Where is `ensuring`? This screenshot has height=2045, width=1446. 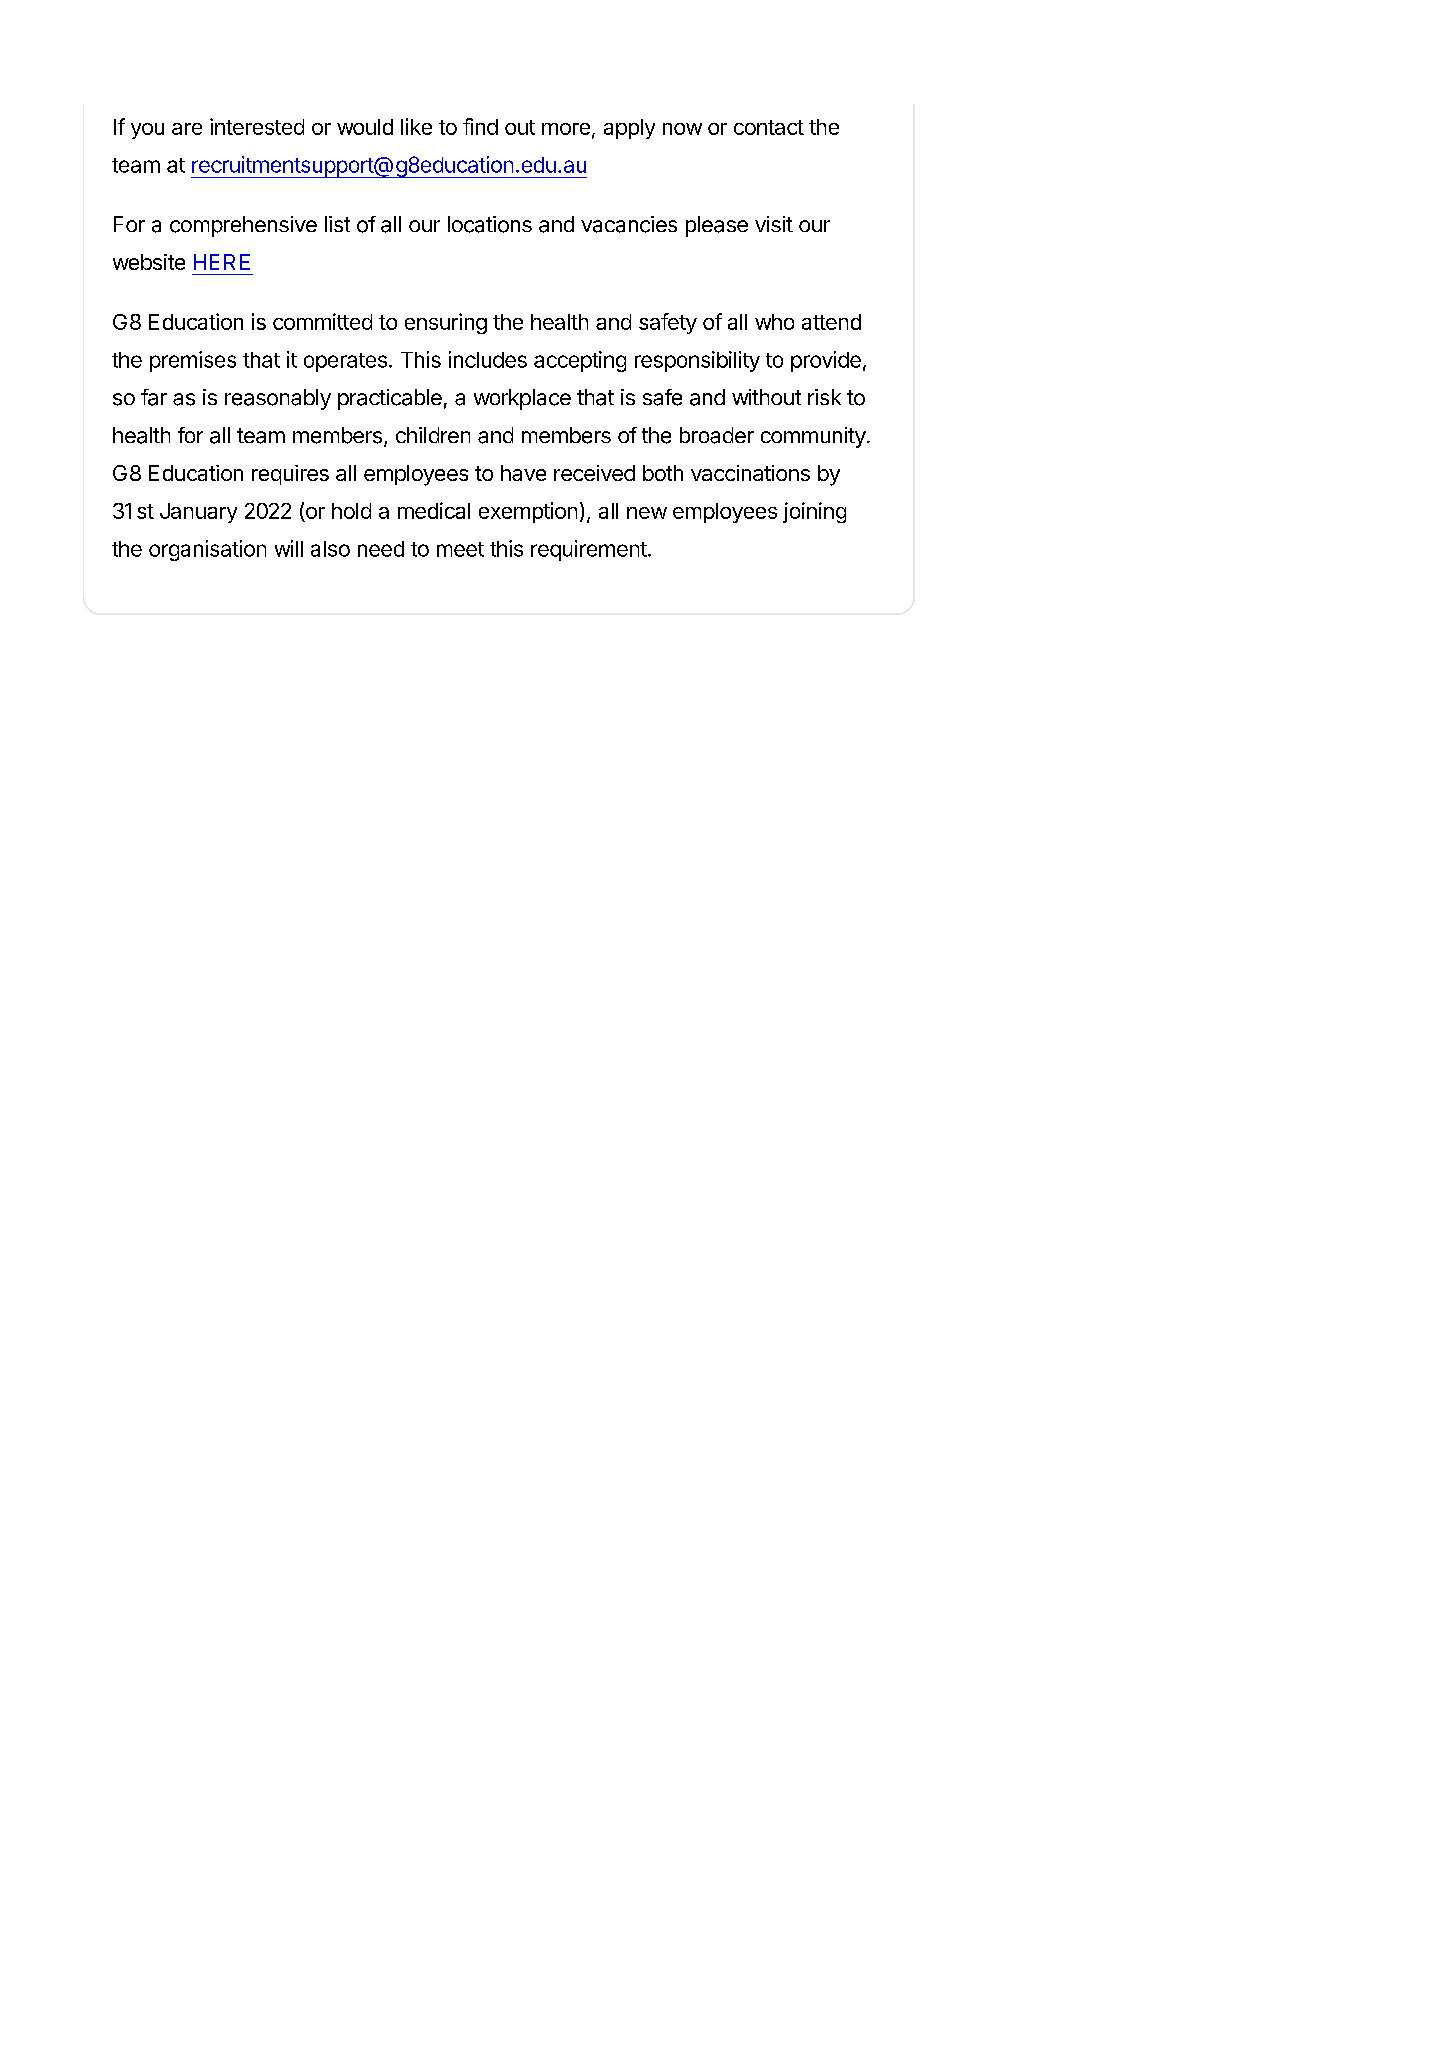
ensuring is located at coordinates (446, 323).
